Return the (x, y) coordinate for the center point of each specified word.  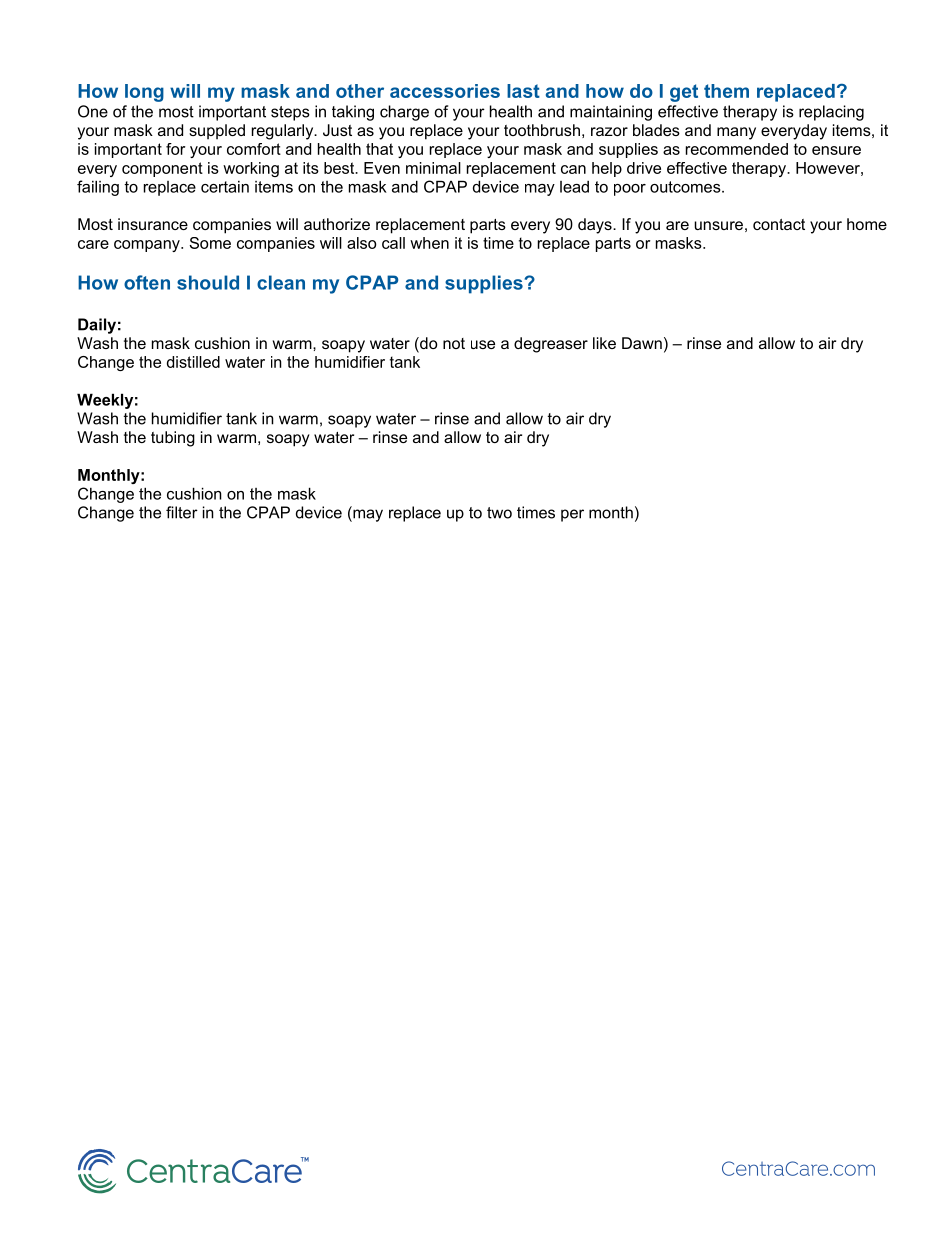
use (483, 344)
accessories (445, 91)
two (499, 513)
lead (574, 187)
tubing (173, 439)
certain (225, 187)
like (604, 343)
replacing (831, 113)
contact (779, 224)
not (454, 343)
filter (182, 512)
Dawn (642, 343)
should (208, 282)
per (572, 515)
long (144, 93)
